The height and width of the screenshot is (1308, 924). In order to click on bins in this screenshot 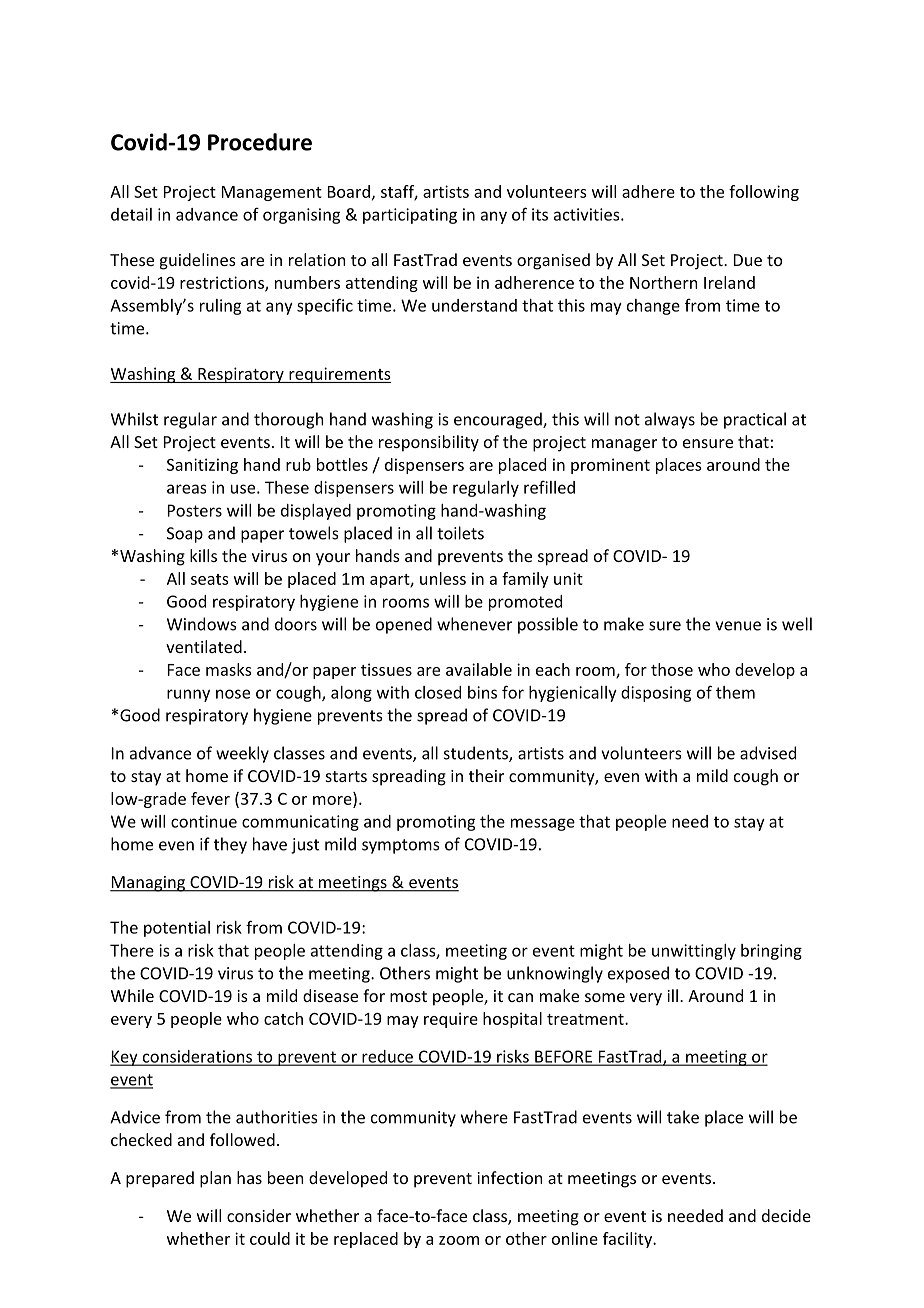, I will do `click(482, 692)`.
